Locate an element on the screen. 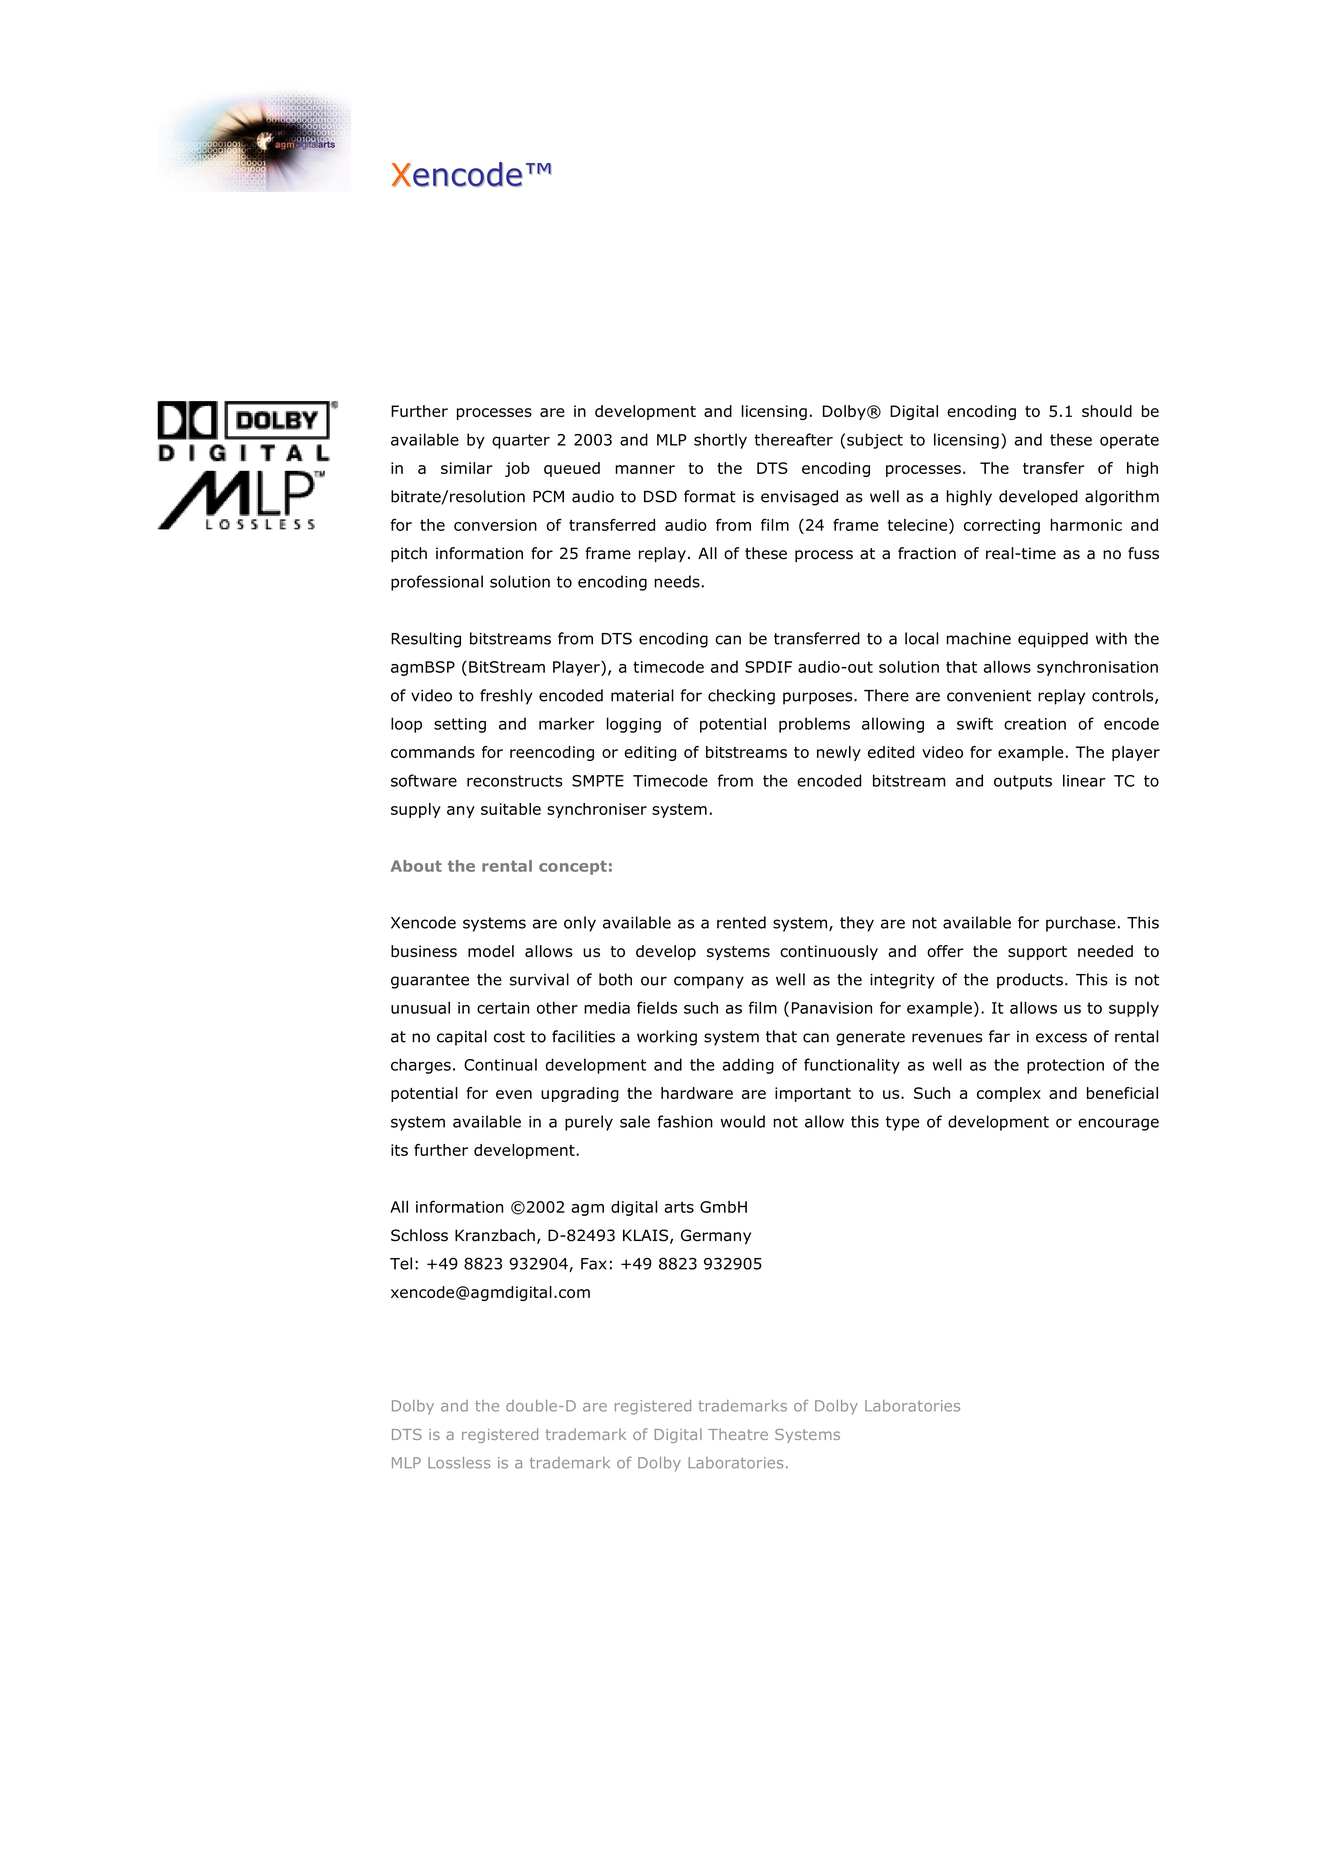  Lossless is located at coordinates (459, 1463).
